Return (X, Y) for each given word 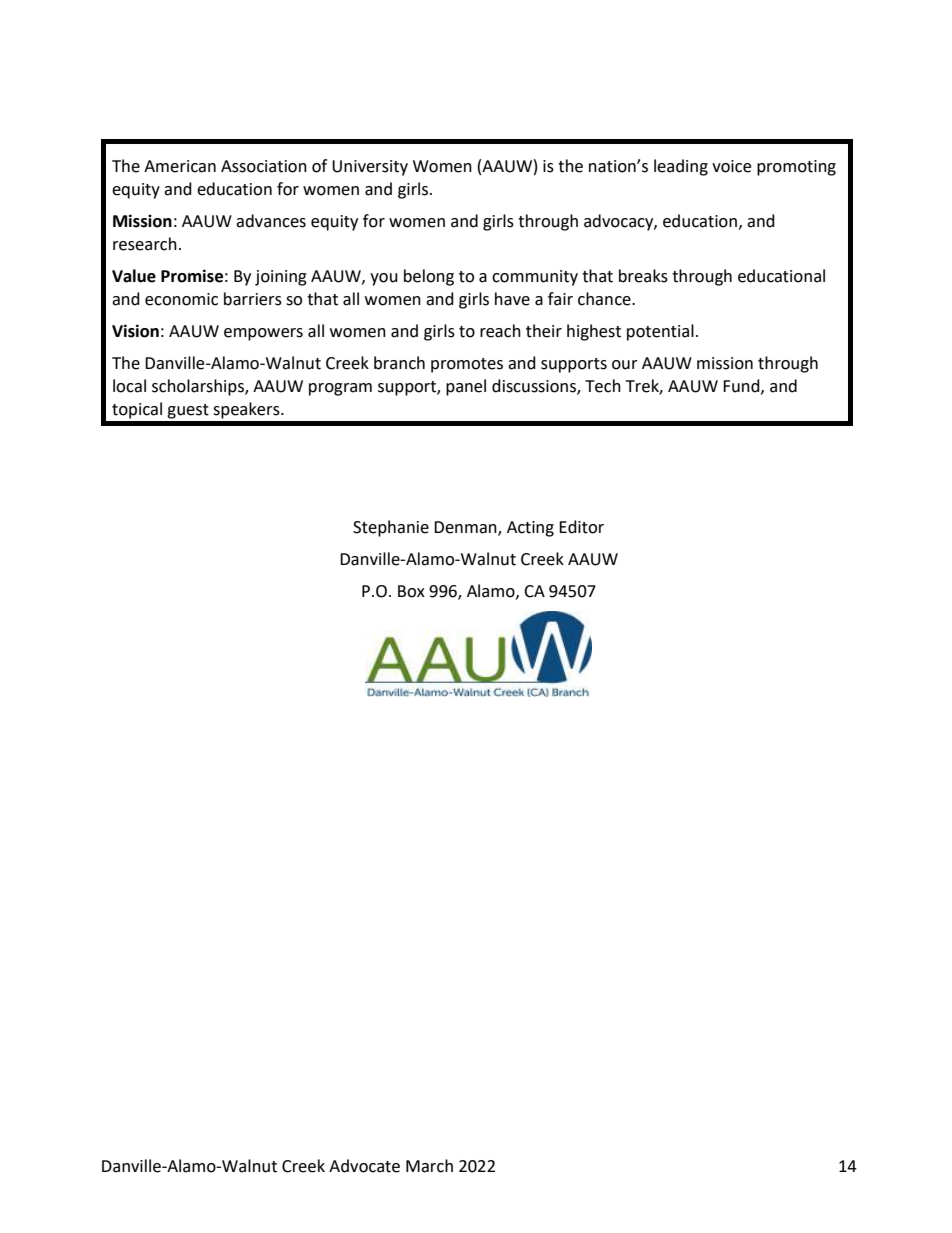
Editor (581, 527)
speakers (247, 410)
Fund (742, 386)
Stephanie (391, 528)
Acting (530, 529)
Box (411, 591)
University (370, 168)
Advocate (364, 1166)
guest (188, 411)
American (180, 166)
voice (731, 166)
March (429, 1166)
